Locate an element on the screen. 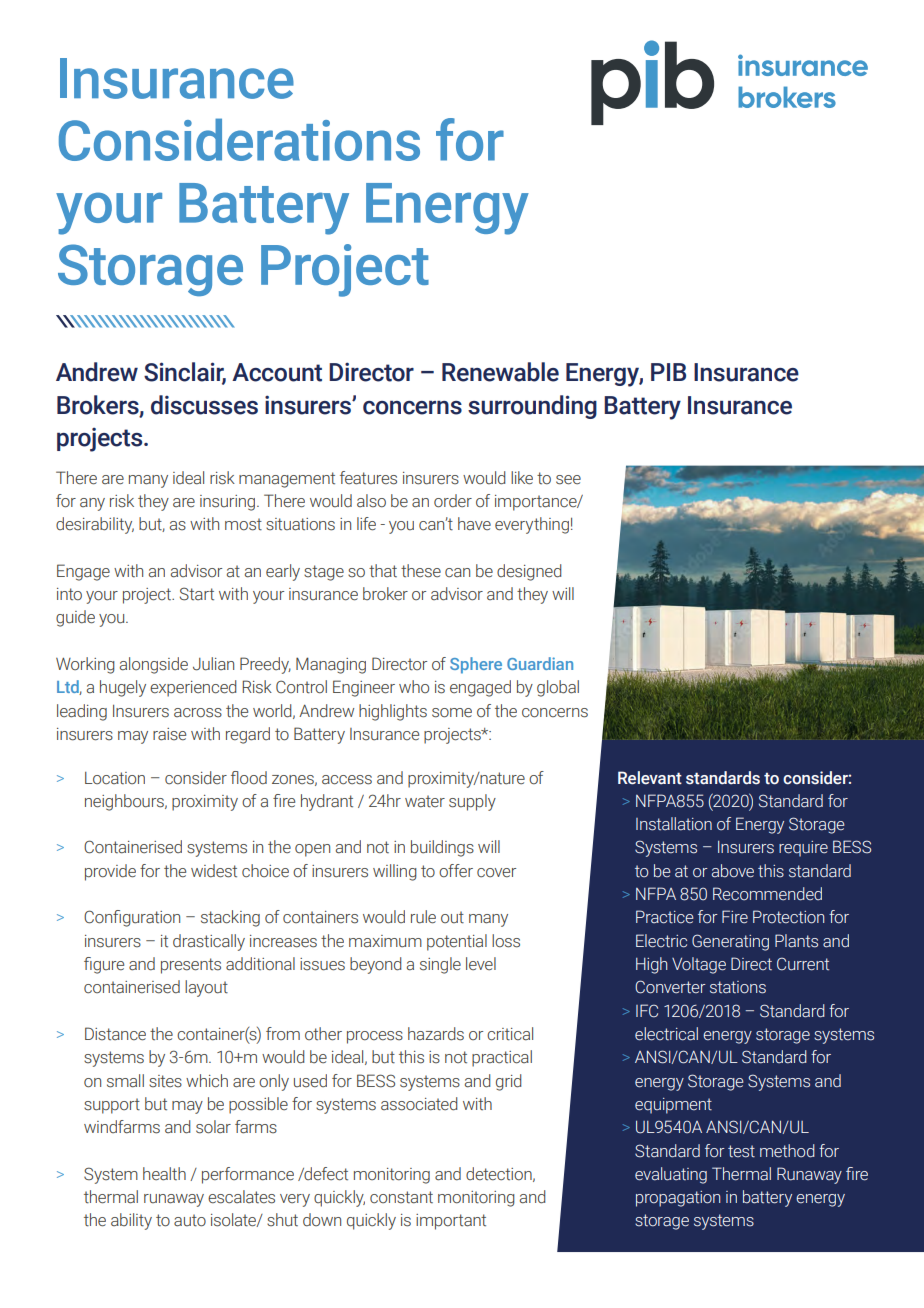  health is located at coordinates (164, 1174).
